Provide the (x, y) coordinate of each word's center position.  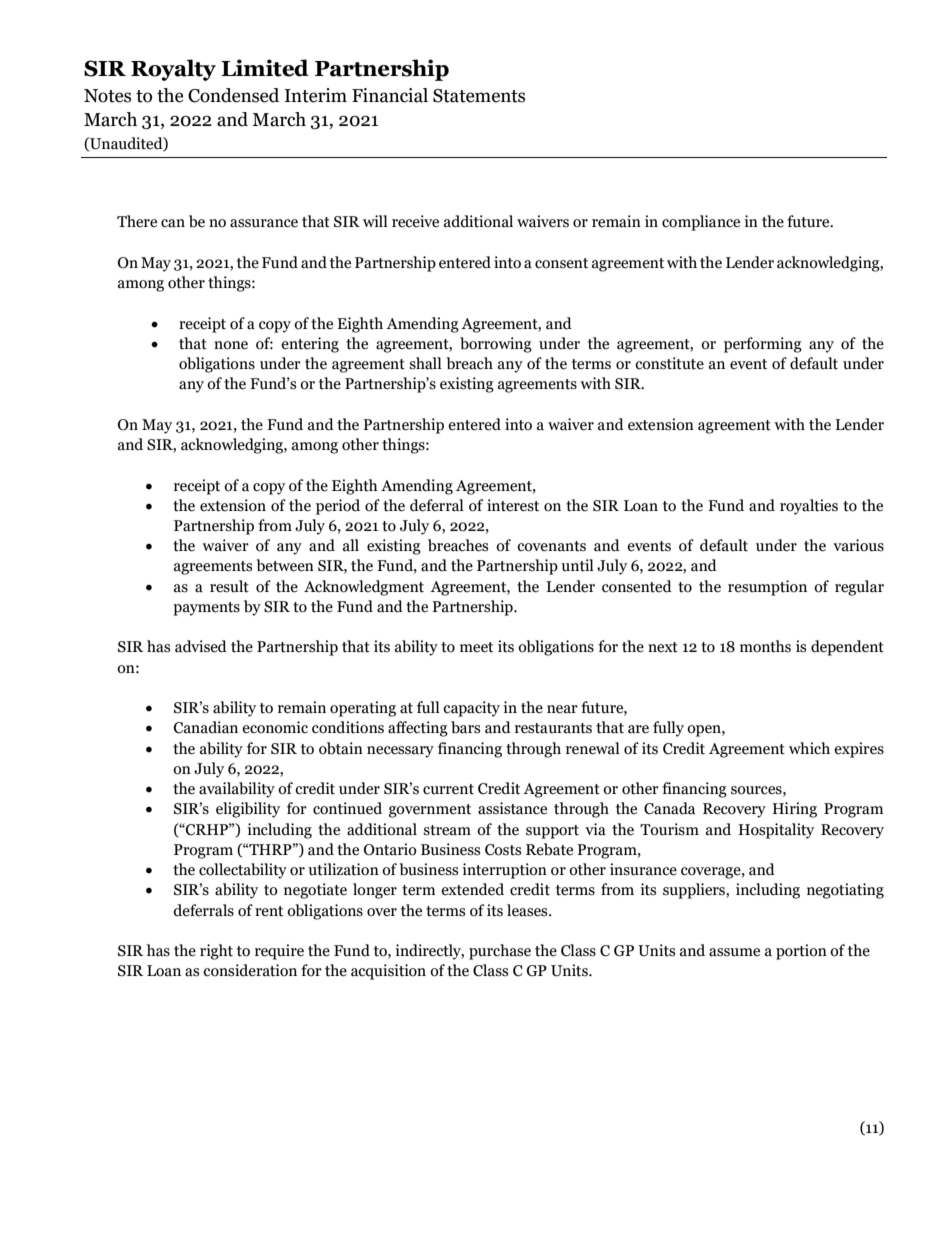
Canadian (206, 727)
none (231, 345)
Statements (479, 96)
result (229, 586)
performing (763, 345)
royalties (809, 507)
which (809, 748)
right (216, 952)
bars (465, 727)
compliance (701, 223)
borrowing (496, 345)
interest (513, 505)
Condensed (233, 95)
